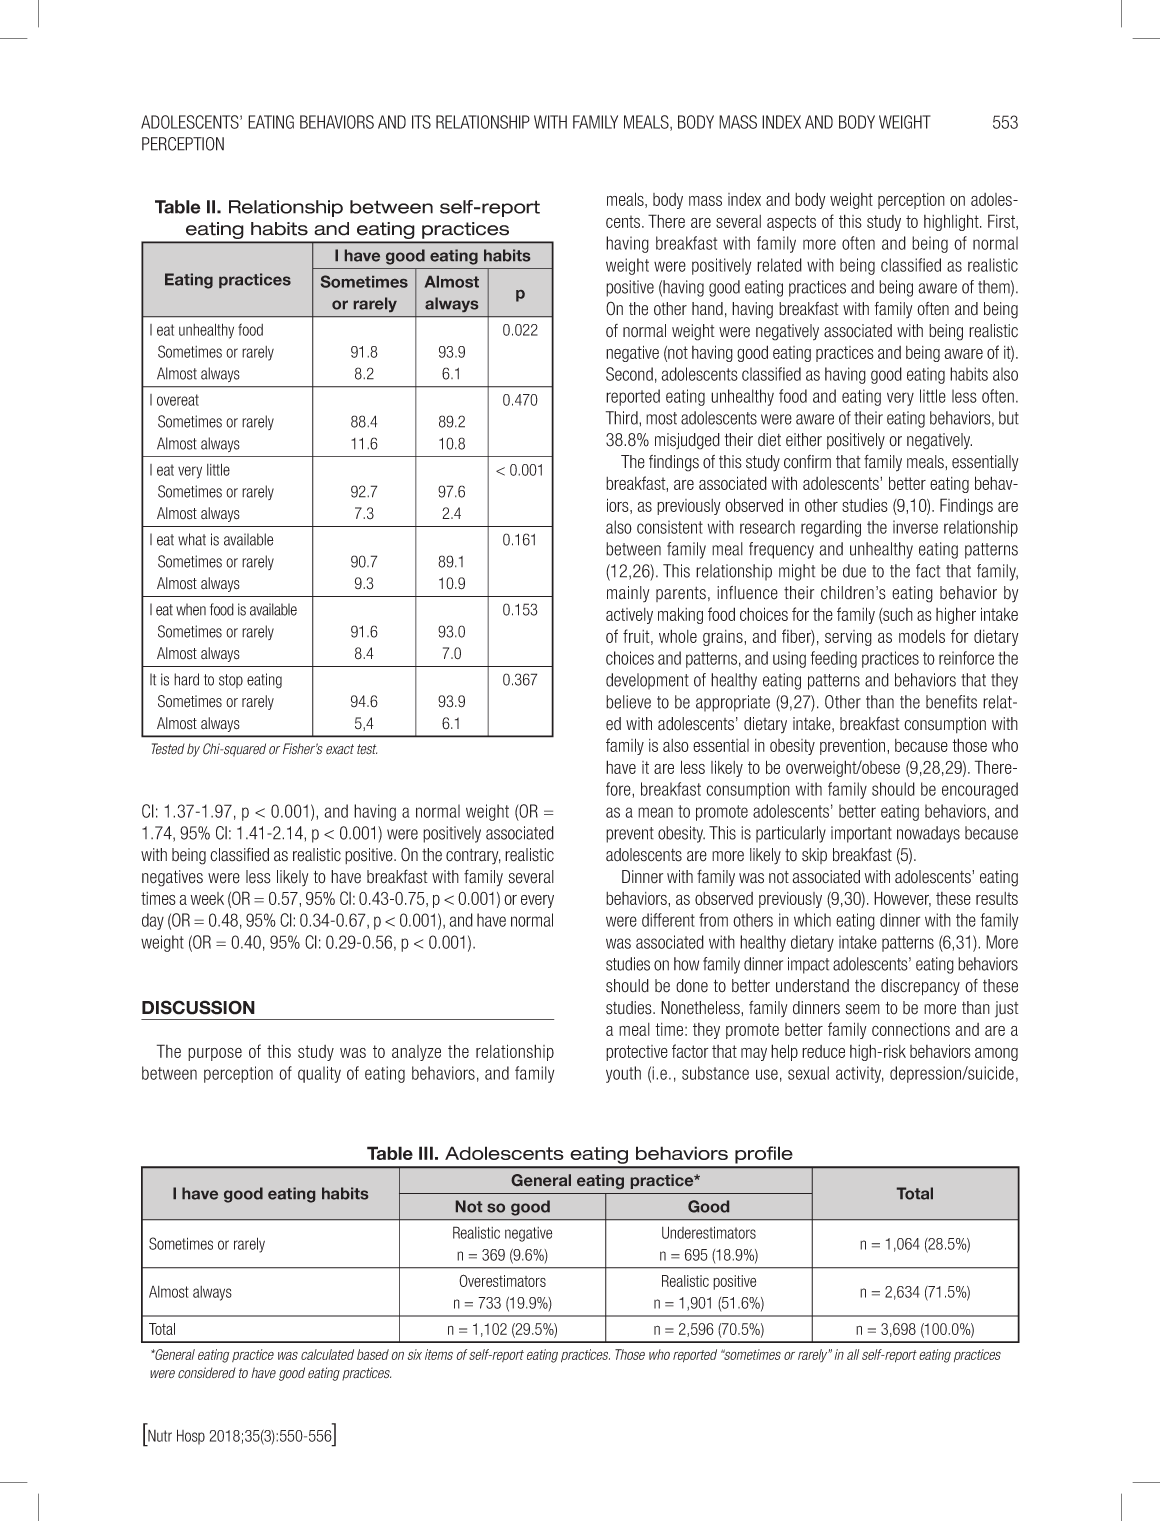 Image resolution: width=1160 pixels, height=1521 pixels. What do you see at coordinates (629, 616) in the screenshot?
I see `actively` at bounding box center [629, 616].
